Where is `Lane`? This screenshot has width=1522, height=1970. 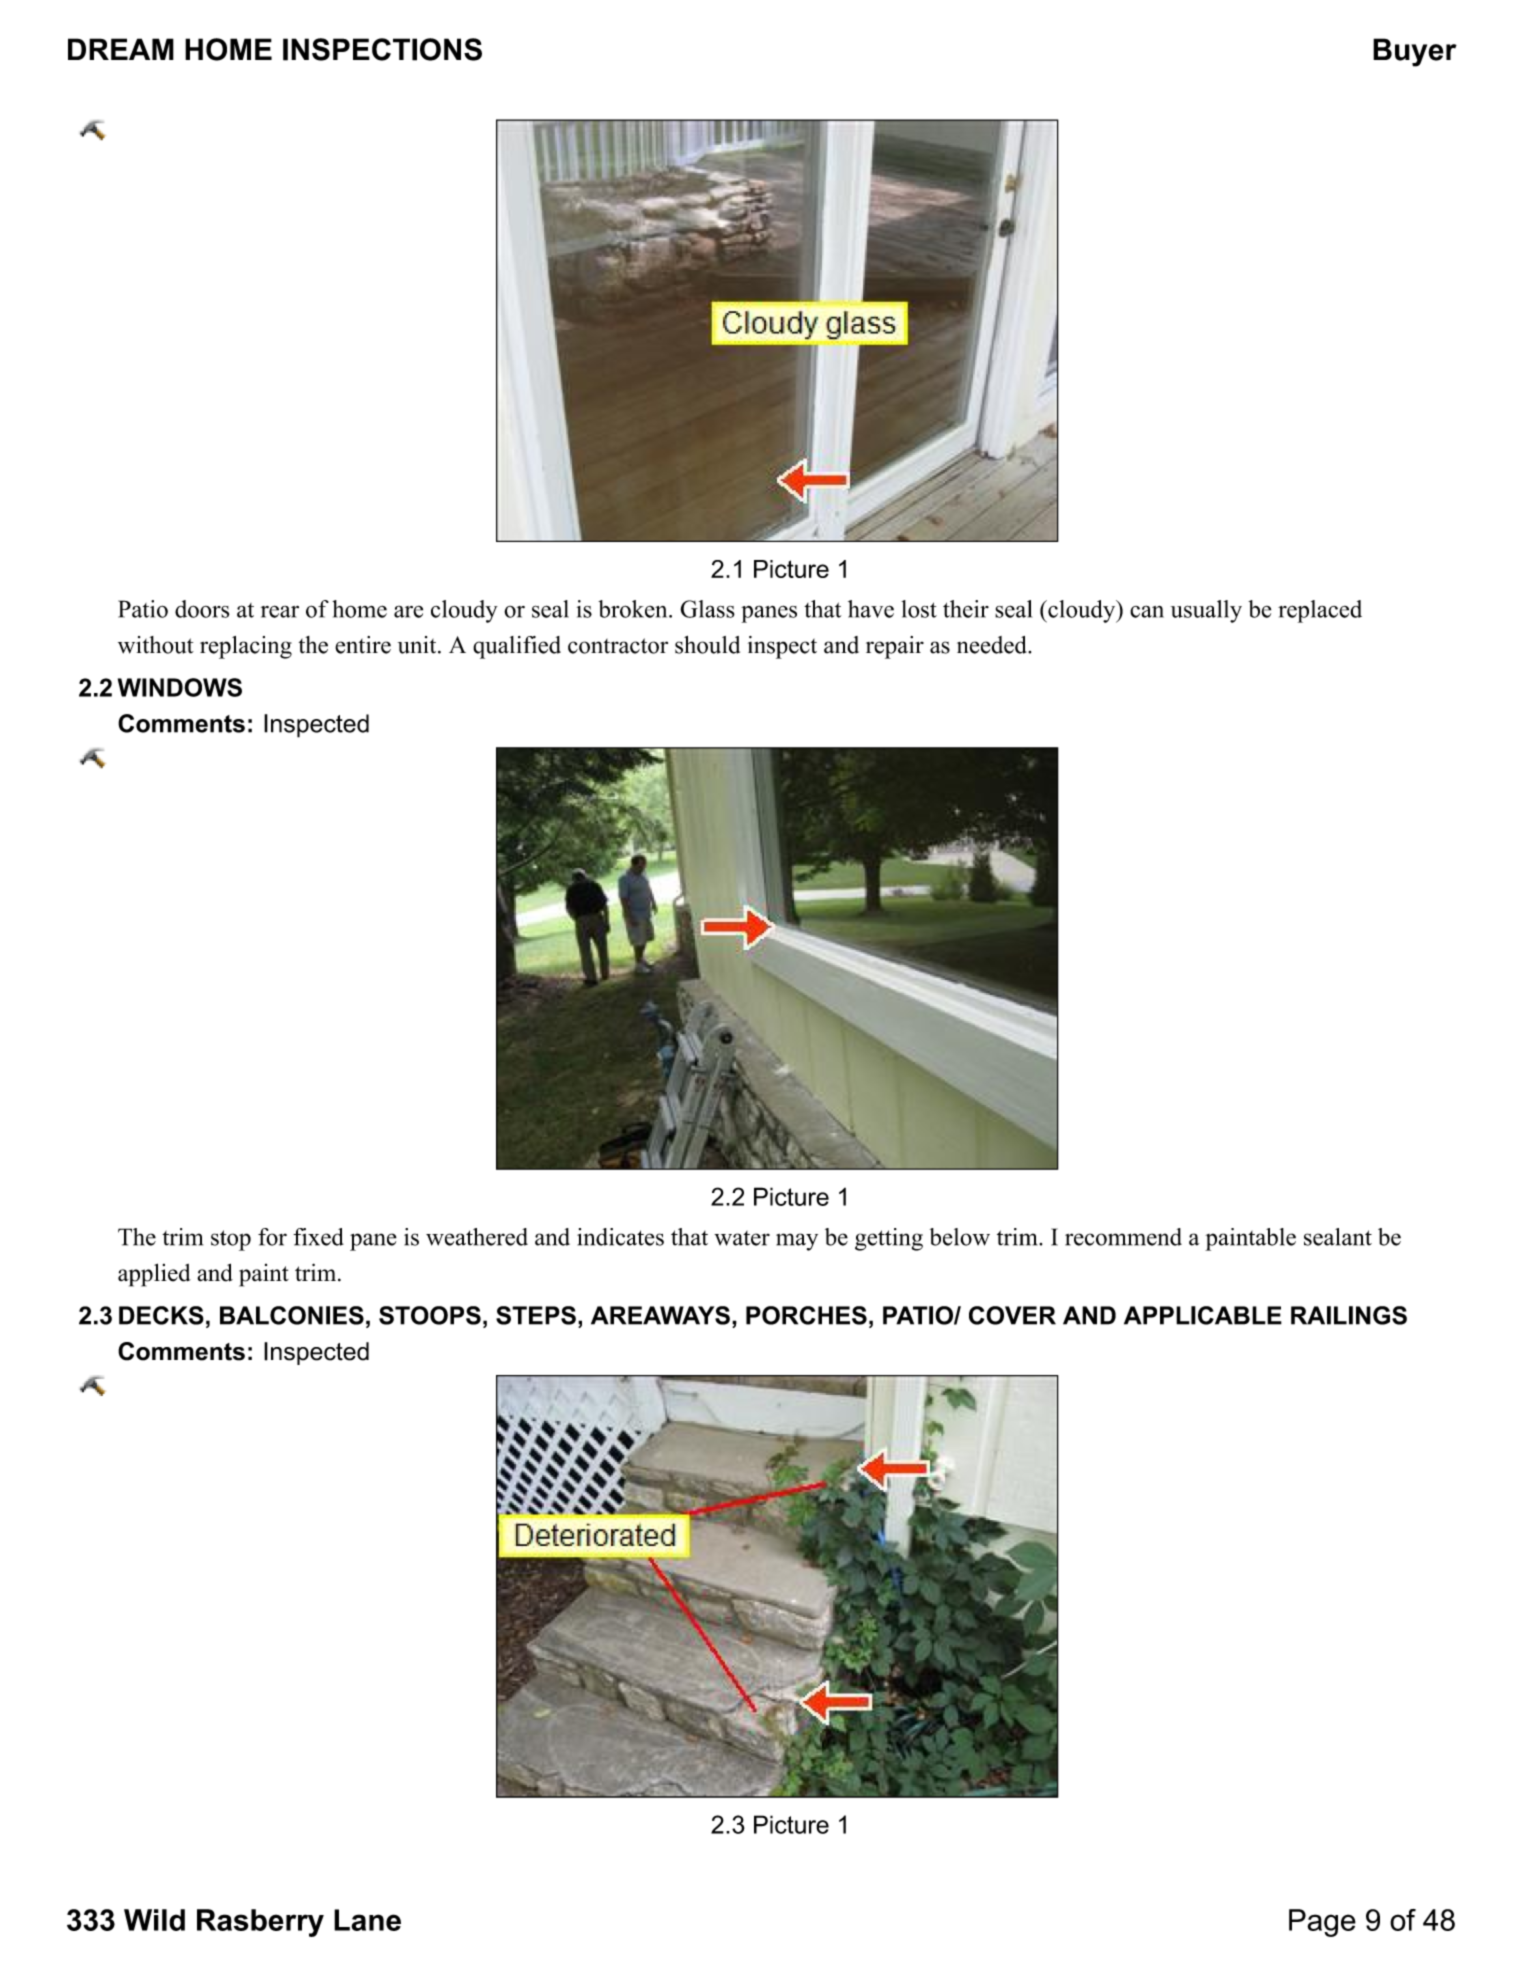 Lane is located at coordinates (367, 1920).
